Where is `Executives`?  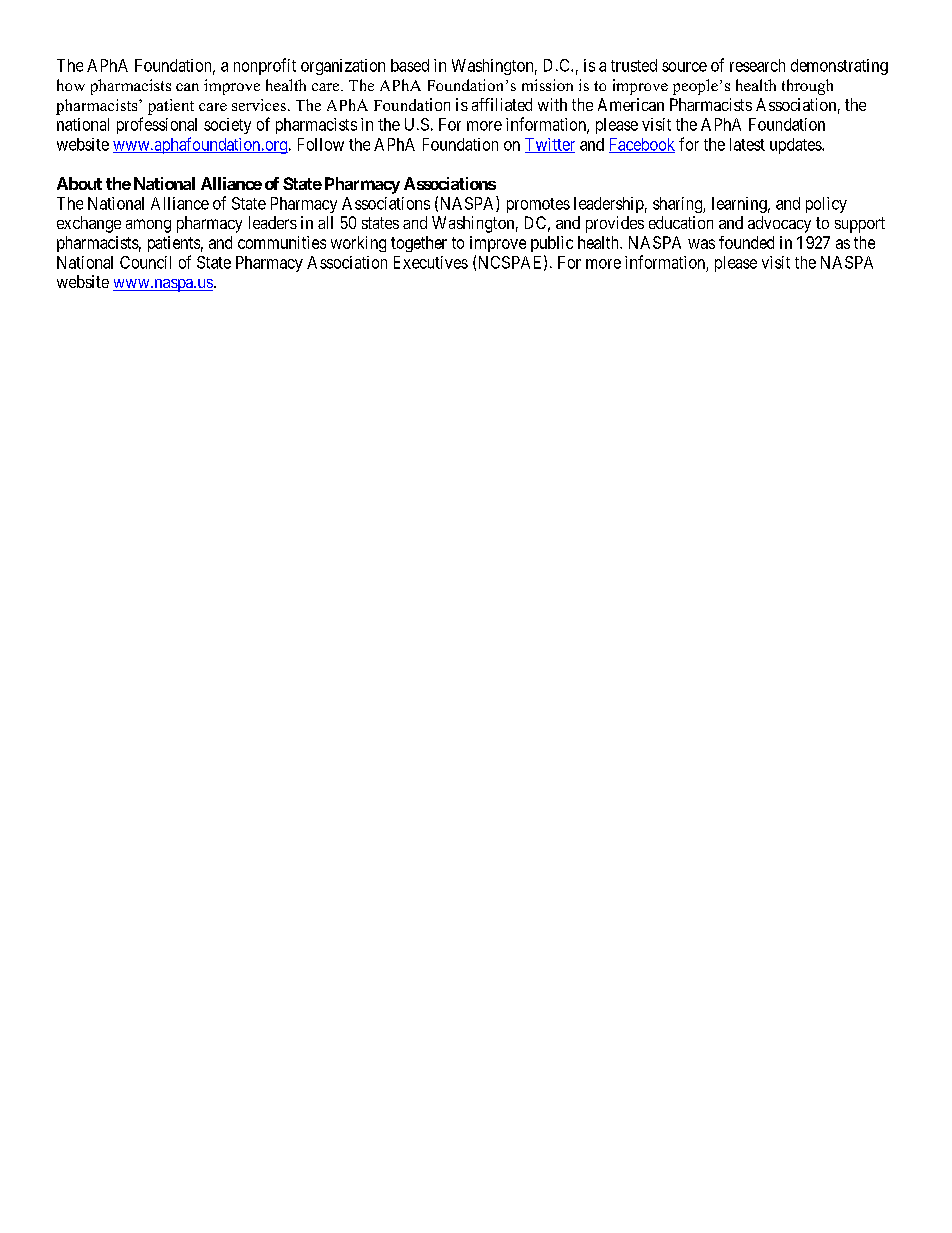
Executives is located at coordinates (431, 262).
